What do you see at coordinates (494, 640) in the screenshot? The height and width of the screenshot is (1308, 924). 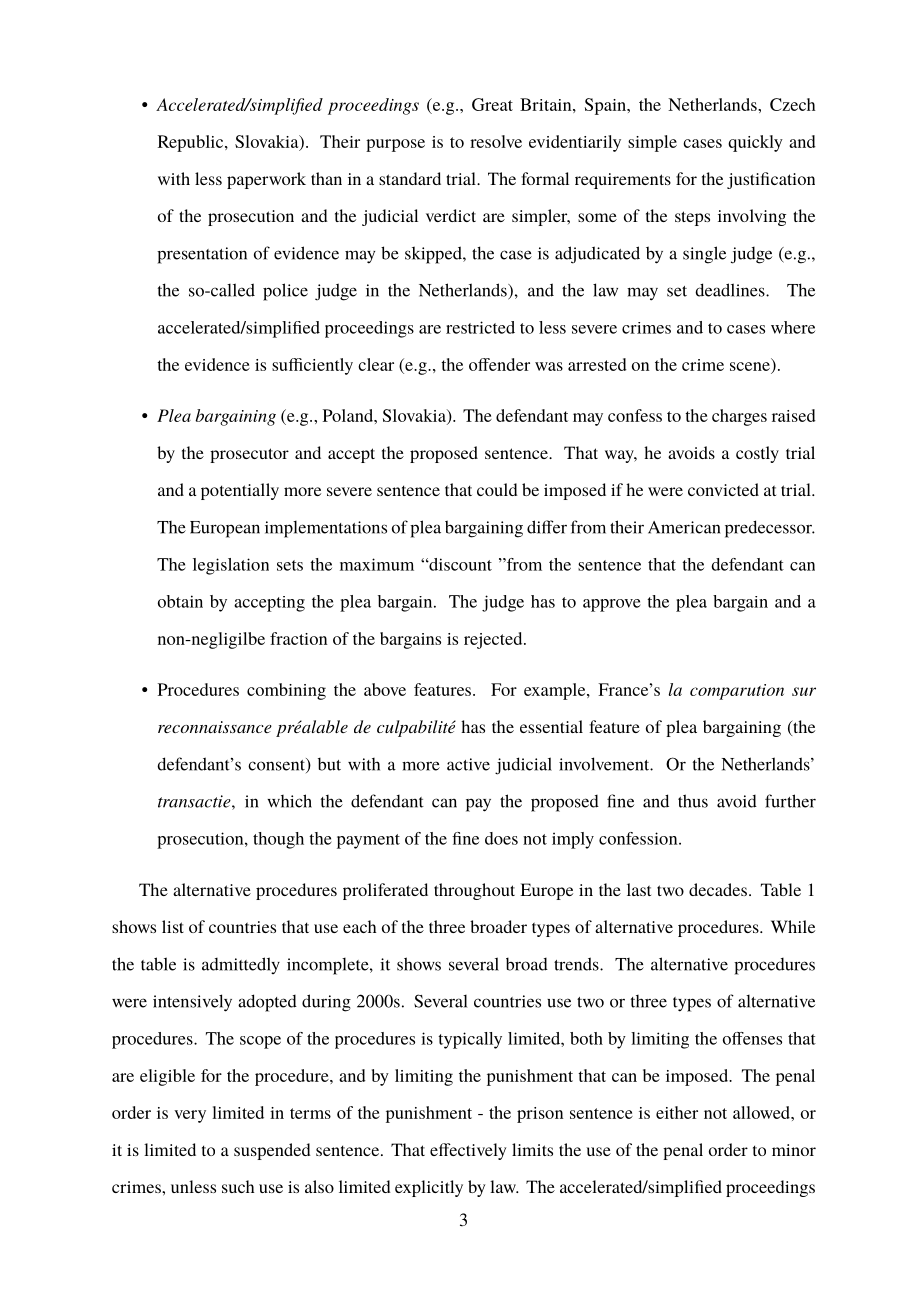 I see `rejected` at bounding box center [494, 640].
